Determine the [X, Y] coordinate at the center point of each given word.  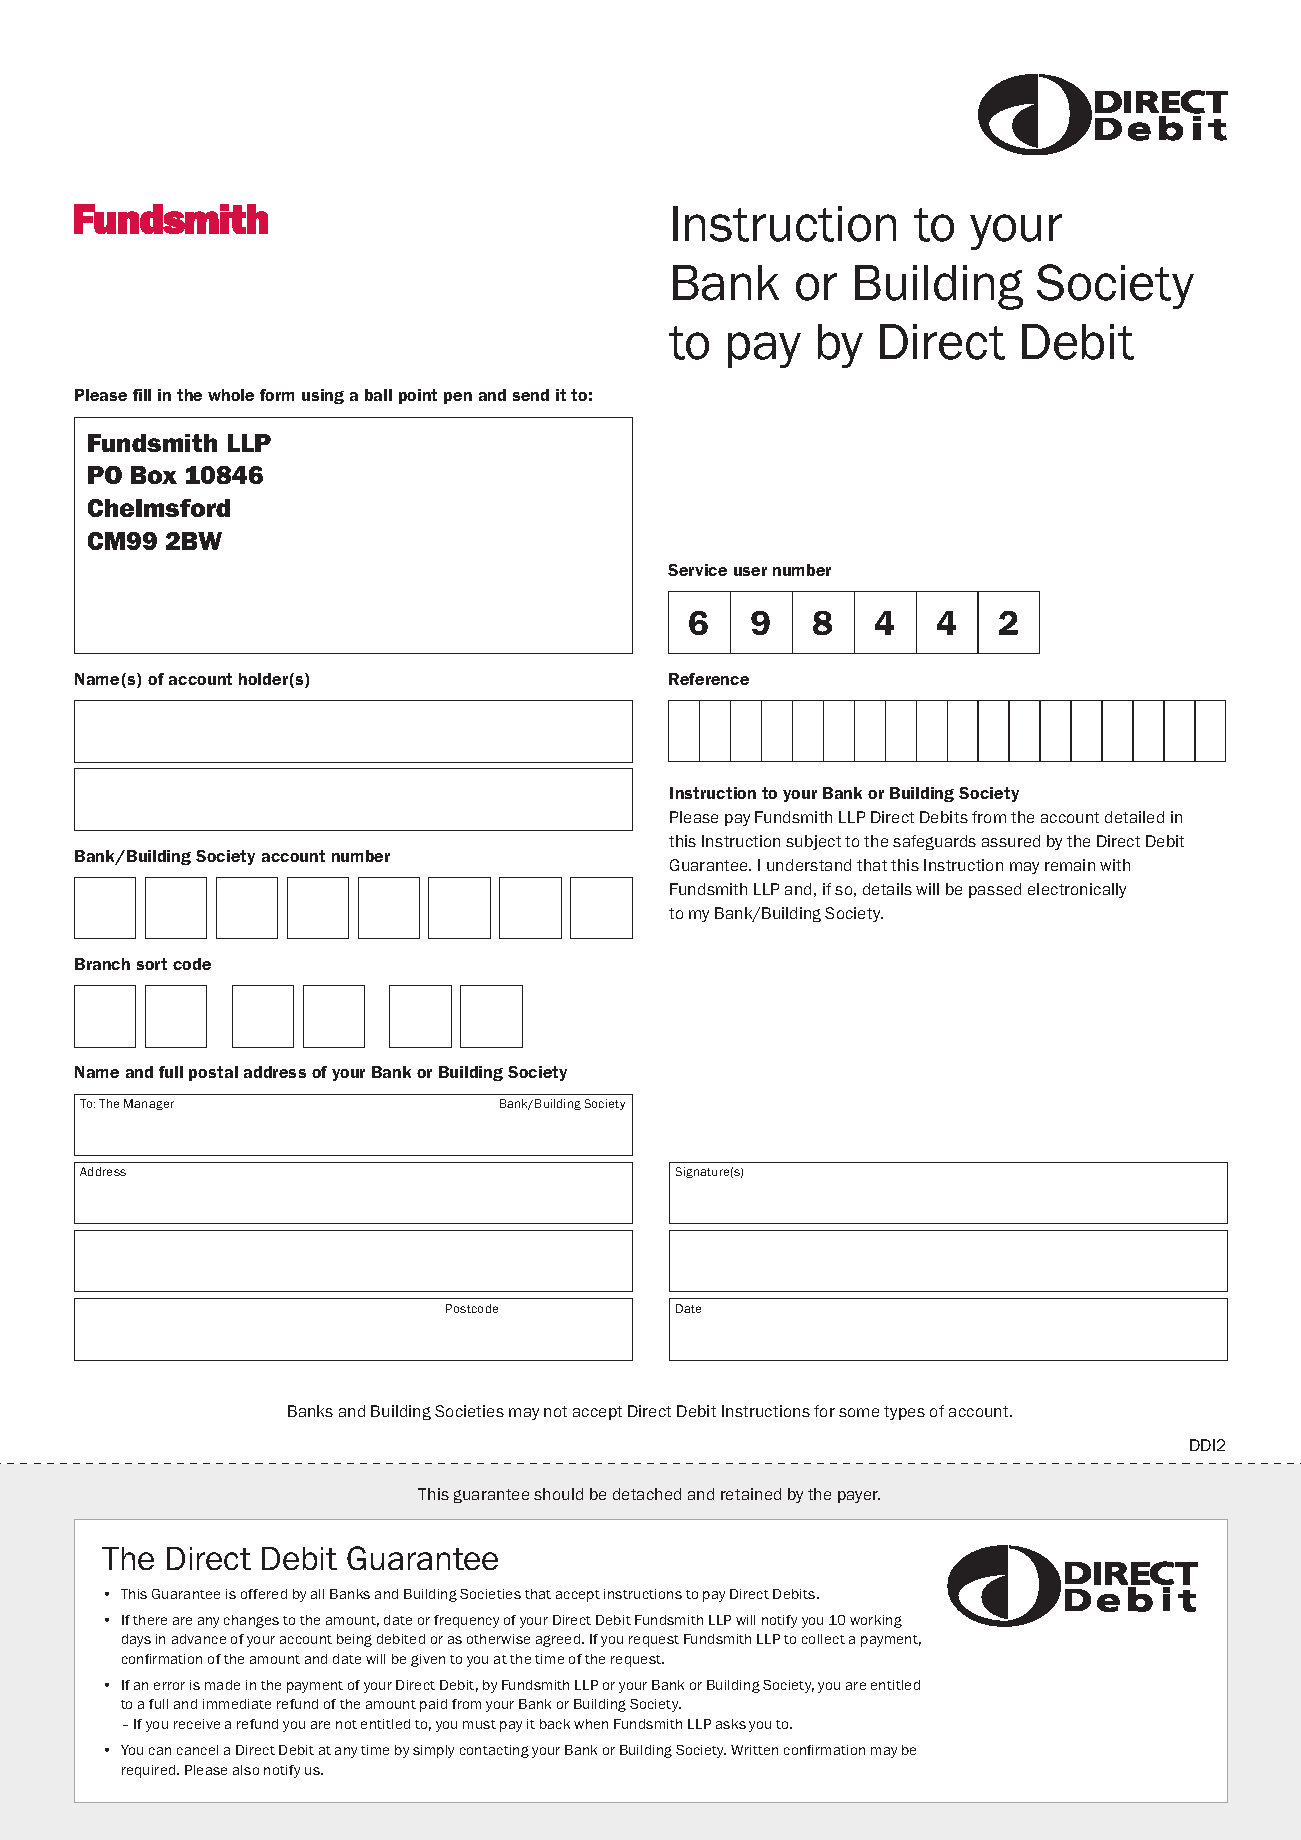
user [750, 571]
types [904, 1413]
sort [152, 964]
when [591, 1724]
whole [231, 395]
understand [809, 865]
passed [995, 890]
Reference [709, 679]
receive [197, 1724]
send [531, 395]
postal [213, 1073]
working [876, 1621]
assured [1011, 841]
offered [264, 1594]
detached [647, 1494]
